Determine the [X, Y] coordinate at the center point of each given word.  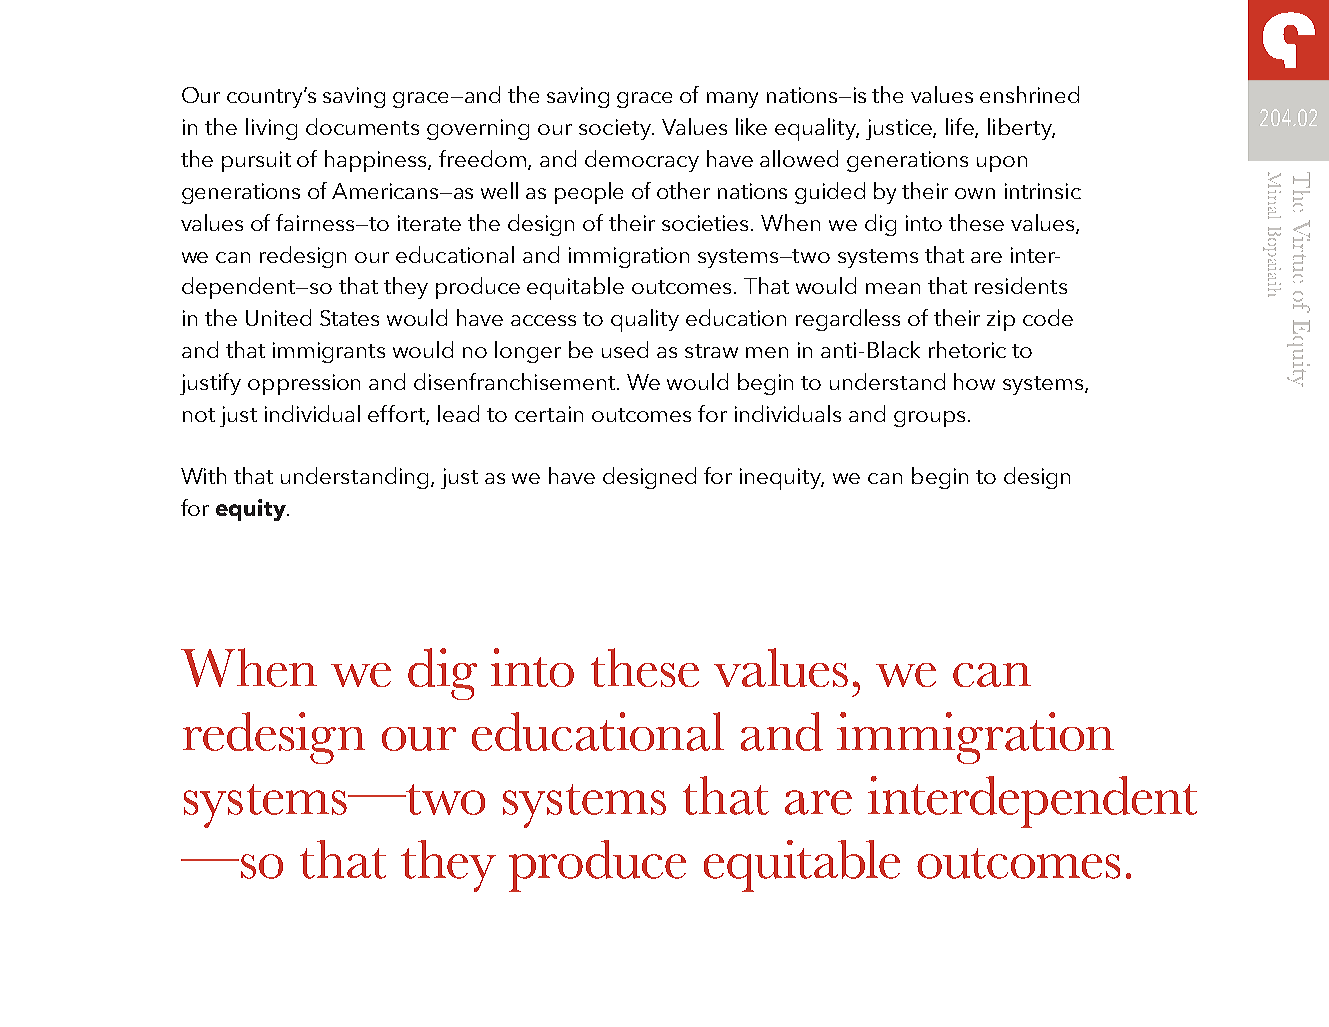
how [974, 381]
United [278, 317]
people [589, 193]
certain [549, 414]
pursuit [256, 161]
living [271, 129]
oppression [304, 384]
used [625, 349]
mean [893, 288]
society [616, 129]
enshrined [1029, 94]
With [203, 475]
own [975, 193]
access [543, 320]
